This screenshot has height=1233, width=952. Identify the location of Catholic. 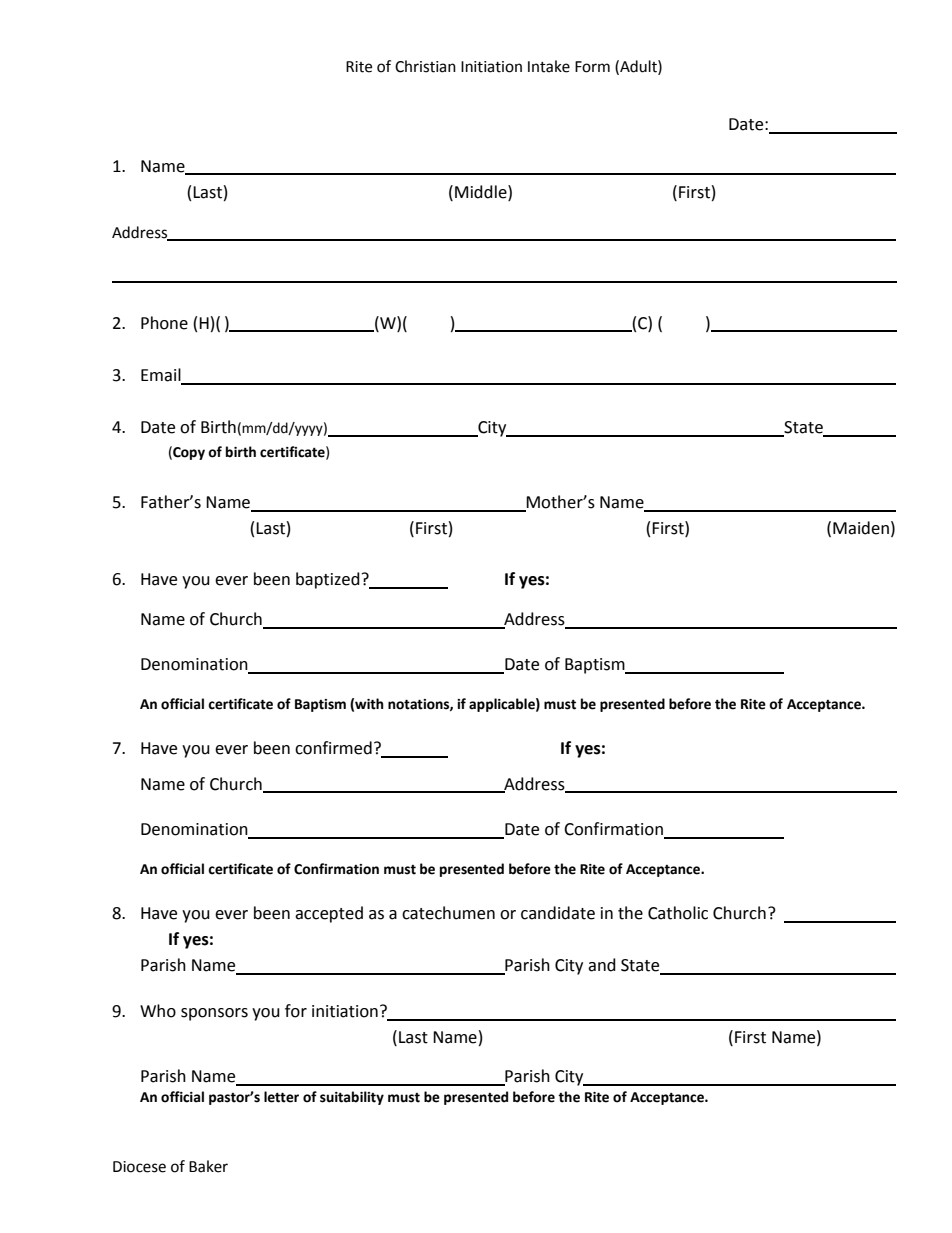
(678, 913).
